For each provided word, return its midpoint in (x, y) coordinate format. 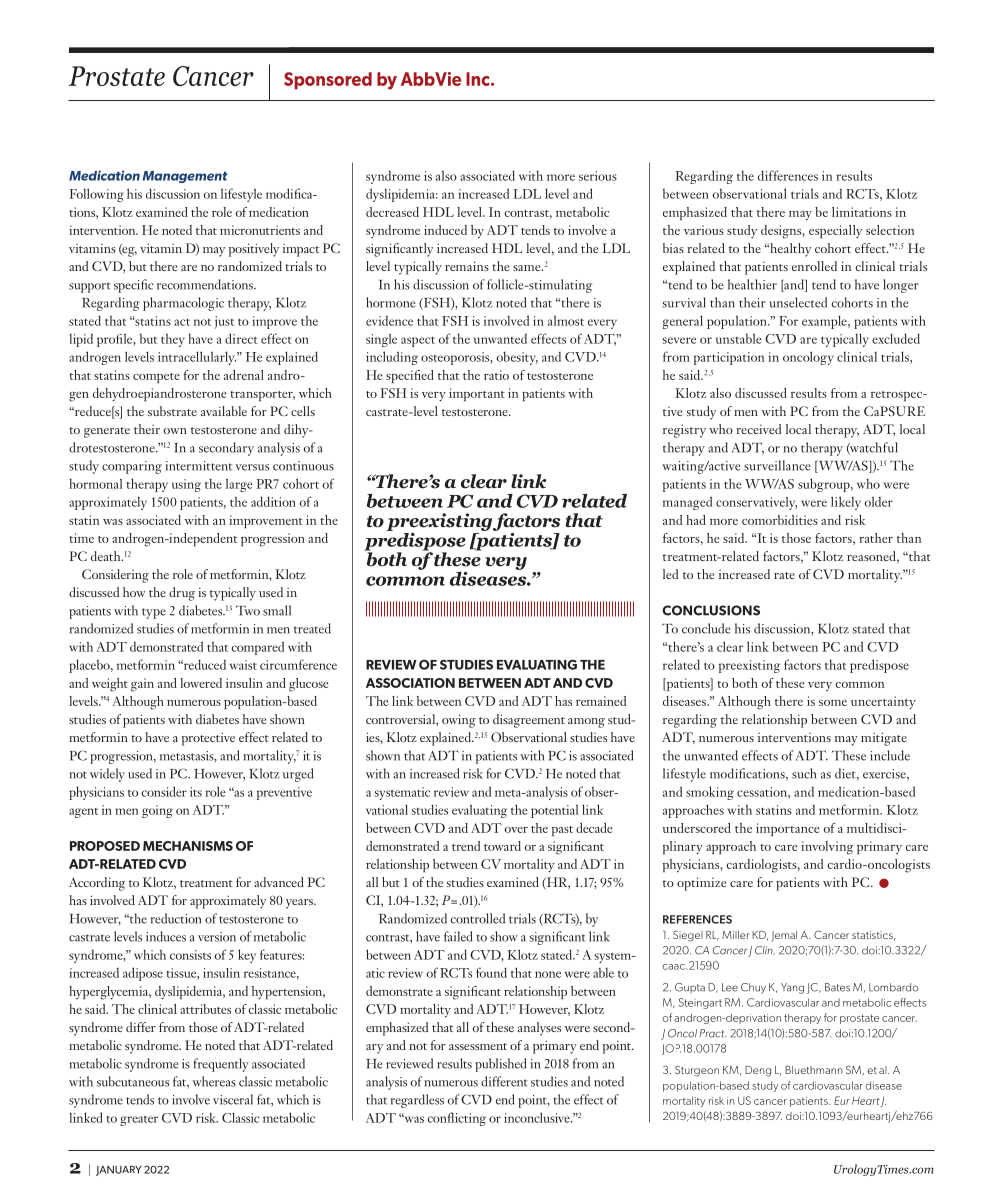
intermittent (199, 466)
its (196, 792)
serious (598, 176)
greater (139, 1121)
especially (835, 231)
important (477, 394)
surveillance (777, 465)
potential (554, 811)
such (804, 773)
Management (185, 177)
